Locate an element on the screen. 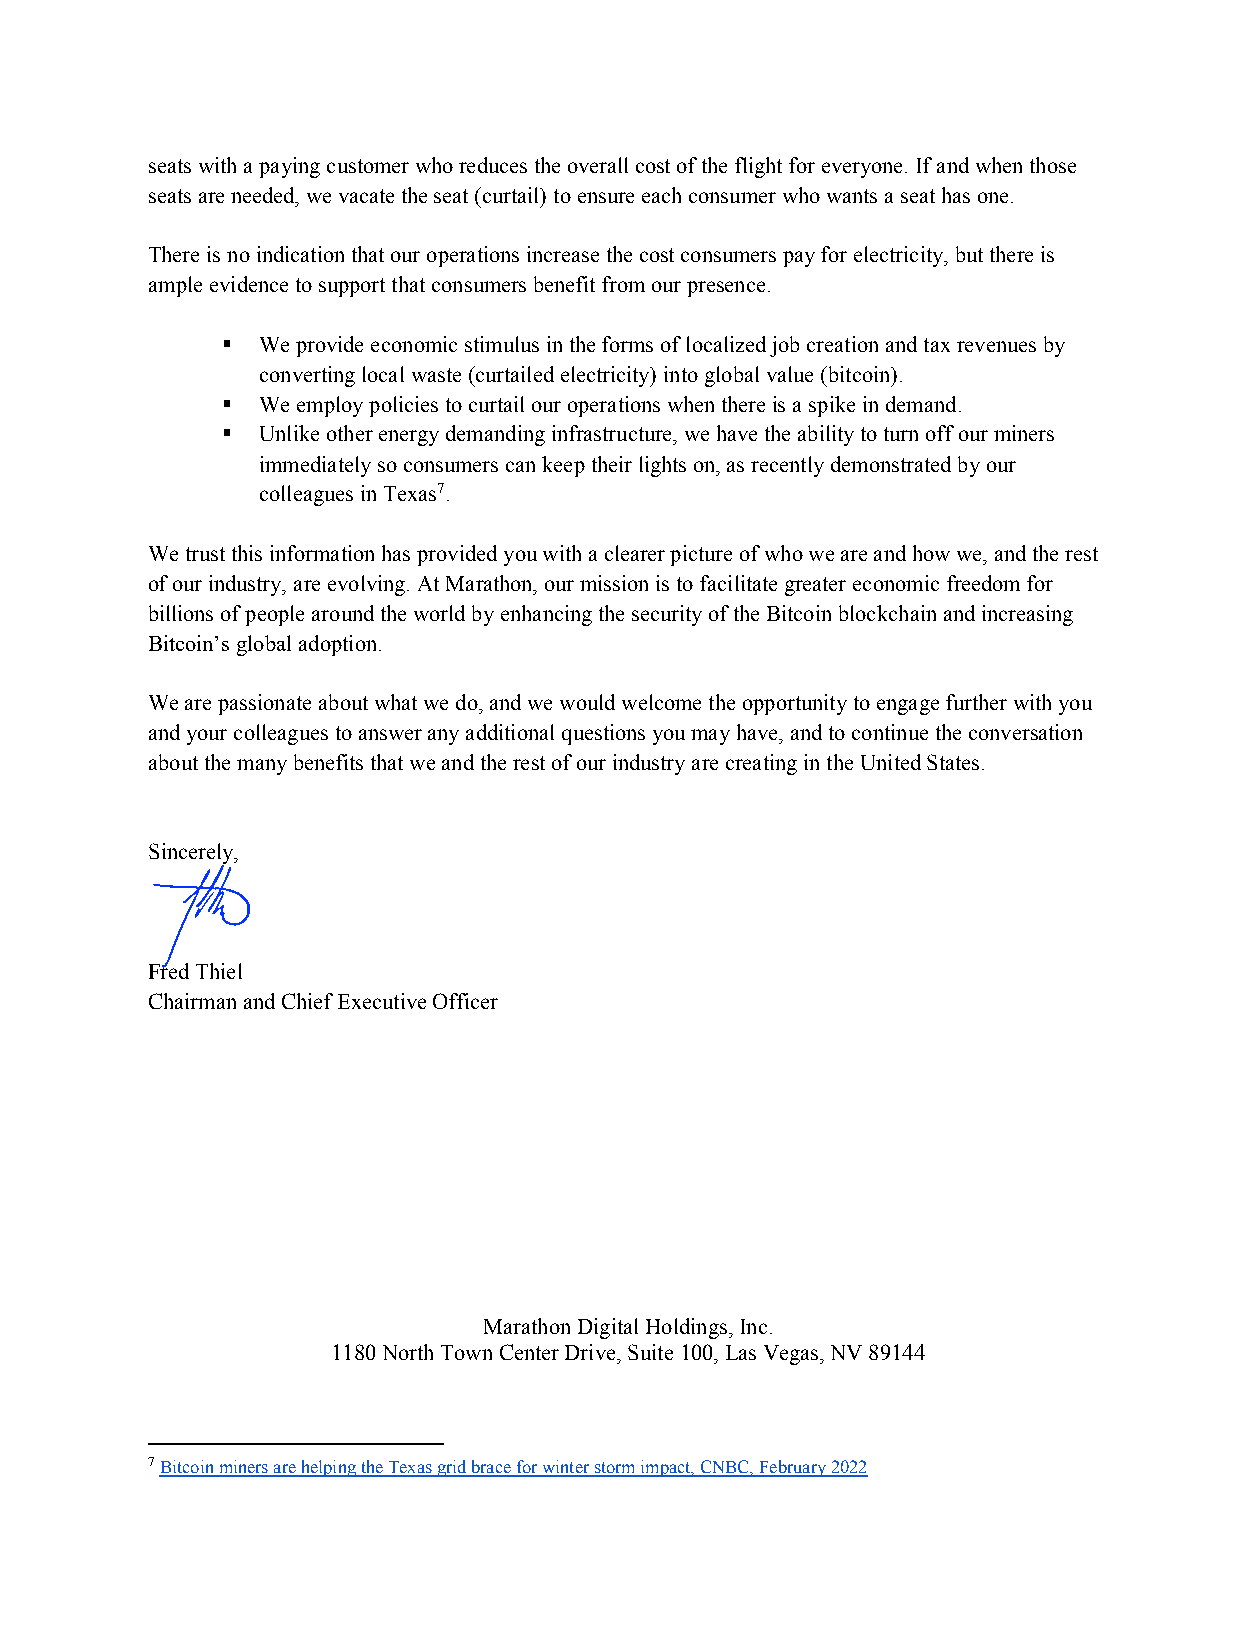 Image resolution: width=1256 pixels, height=1625 pixels. but is located at coordinates (969, 254).
